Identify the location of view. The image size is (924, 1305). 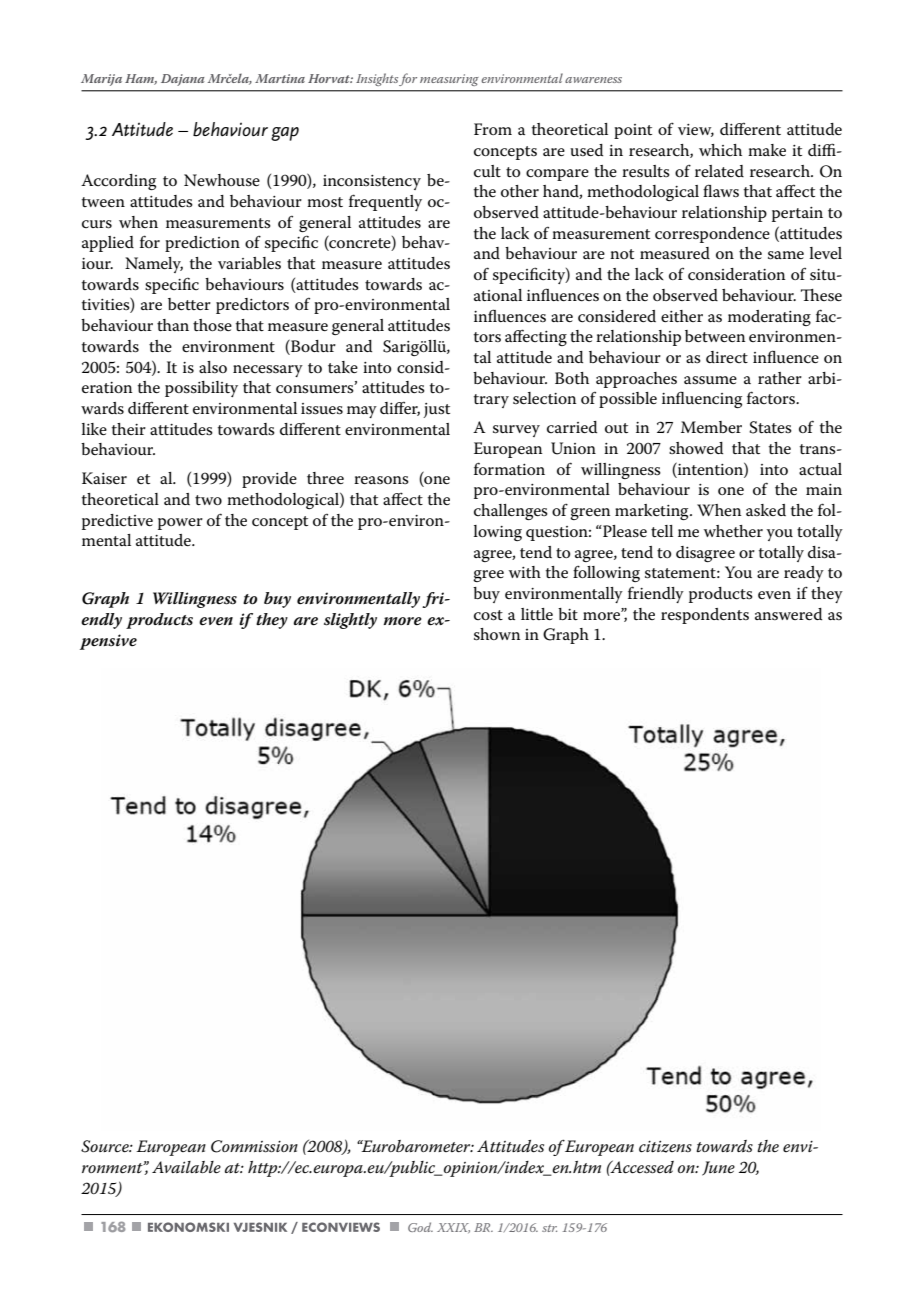
(696, 130).
